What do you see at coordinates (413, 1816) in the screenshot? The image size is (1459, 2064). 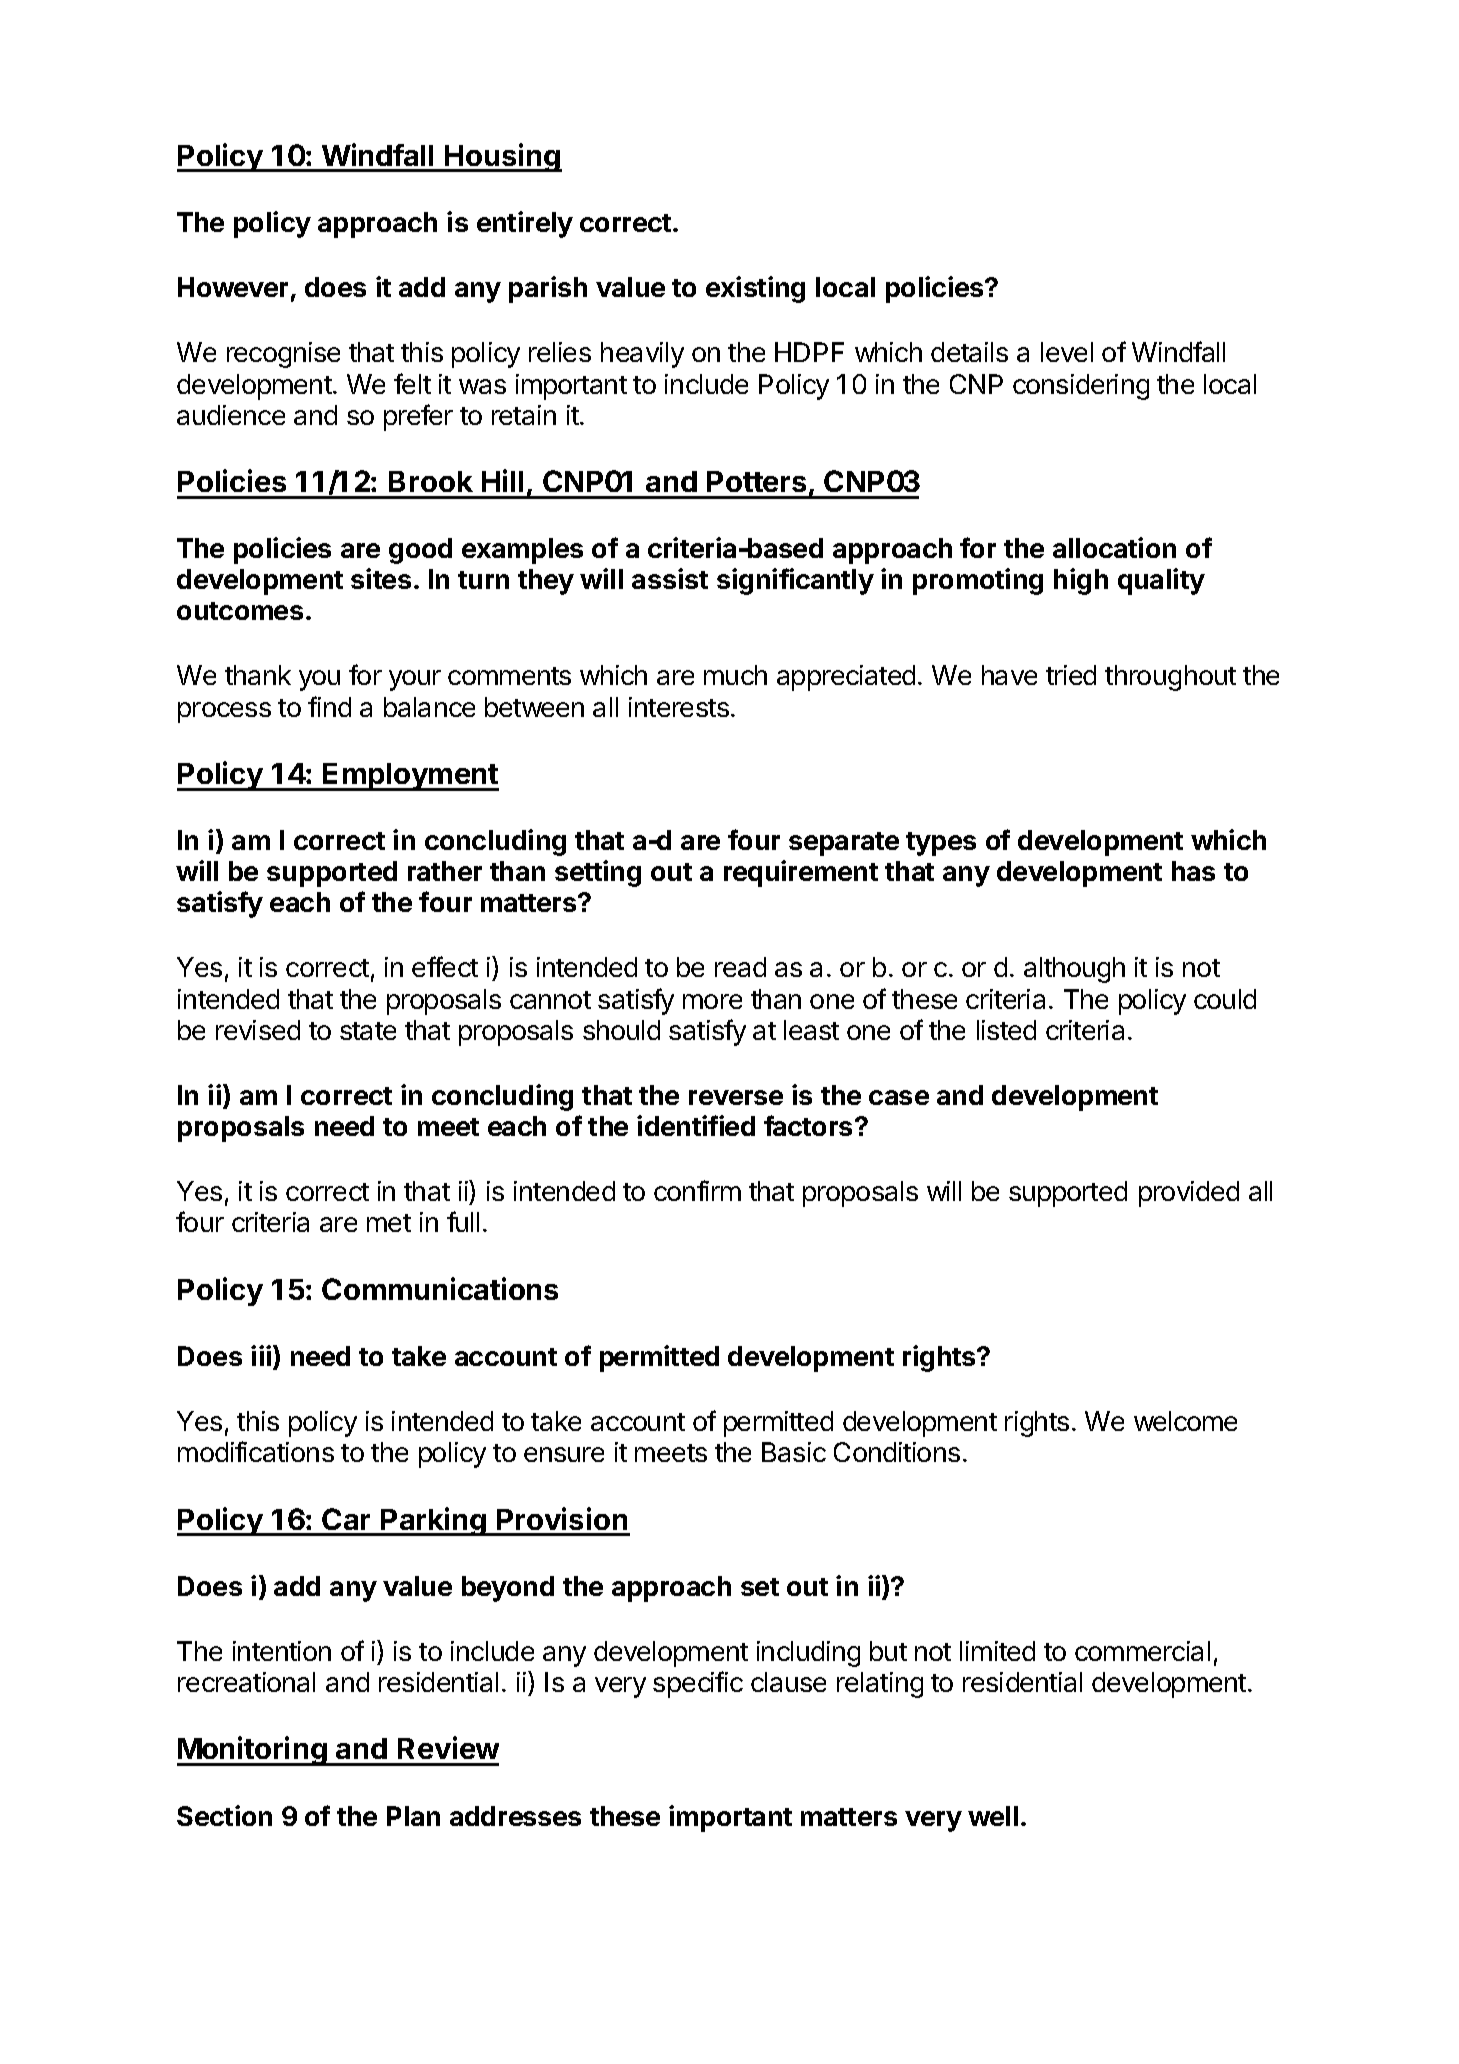 I see `Plan` at bounding box center [413, 1816].
